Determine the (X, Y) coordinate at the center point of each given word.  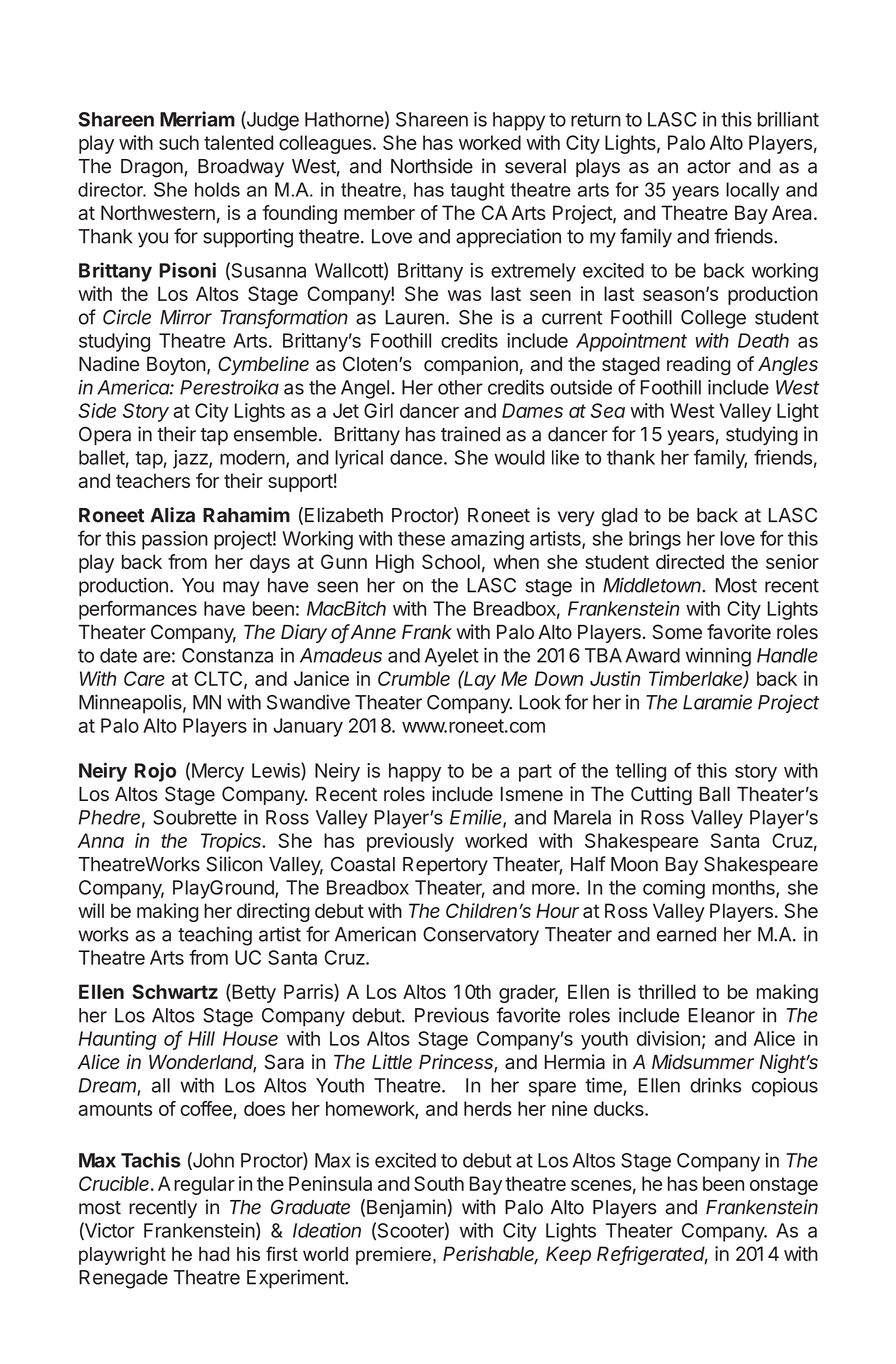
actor (709, 167)
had (214, 1254)
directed (690, 561)
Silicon (234, 864)
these (421, 538)
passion (175, 540)
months (744, 888)
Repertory (445, 866)
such (179, 142)
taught (477, 191)
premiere (393, 1256)
